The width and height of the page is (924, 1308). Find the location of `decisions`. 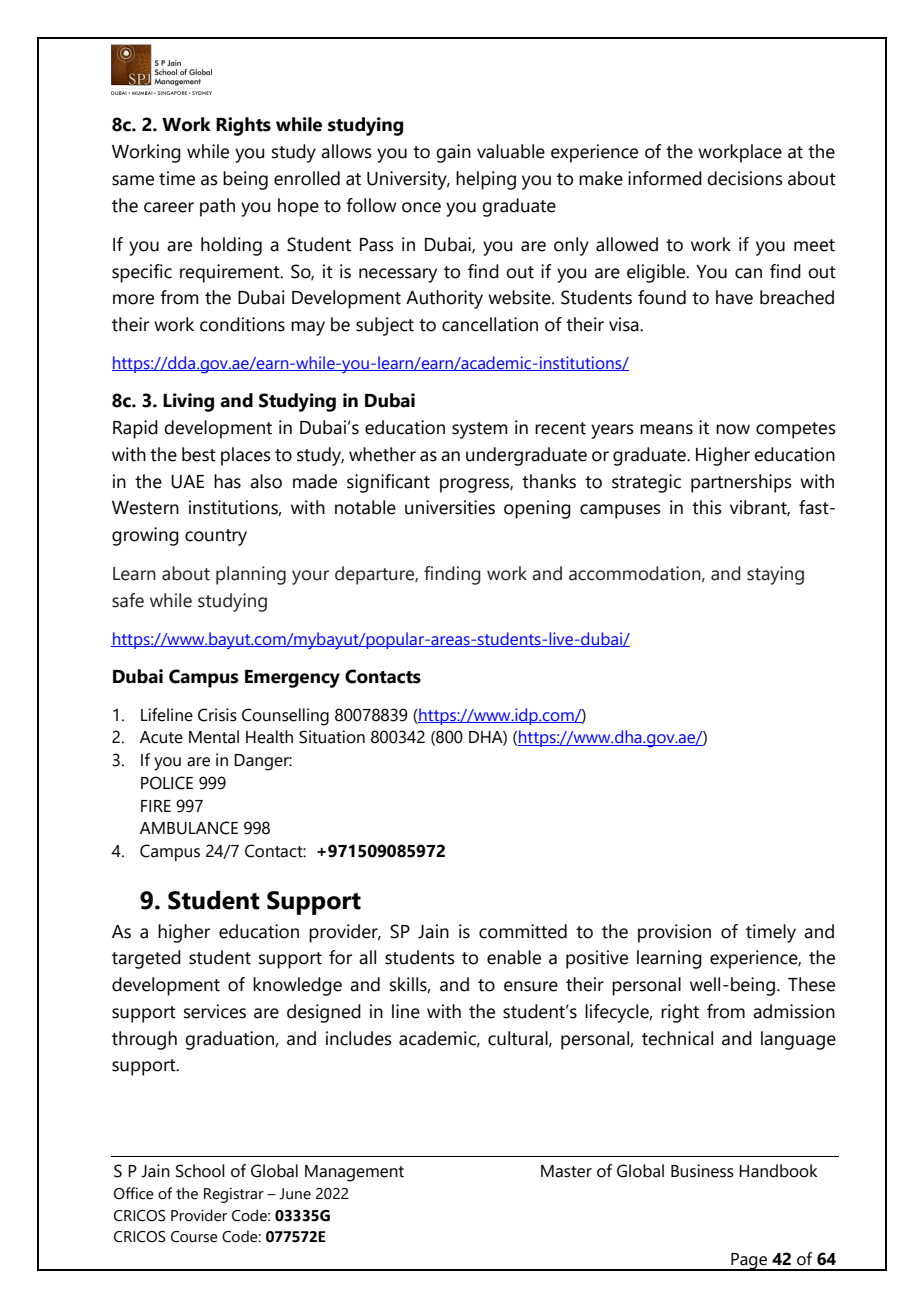

decisions is located at coordinates (745, 178).
